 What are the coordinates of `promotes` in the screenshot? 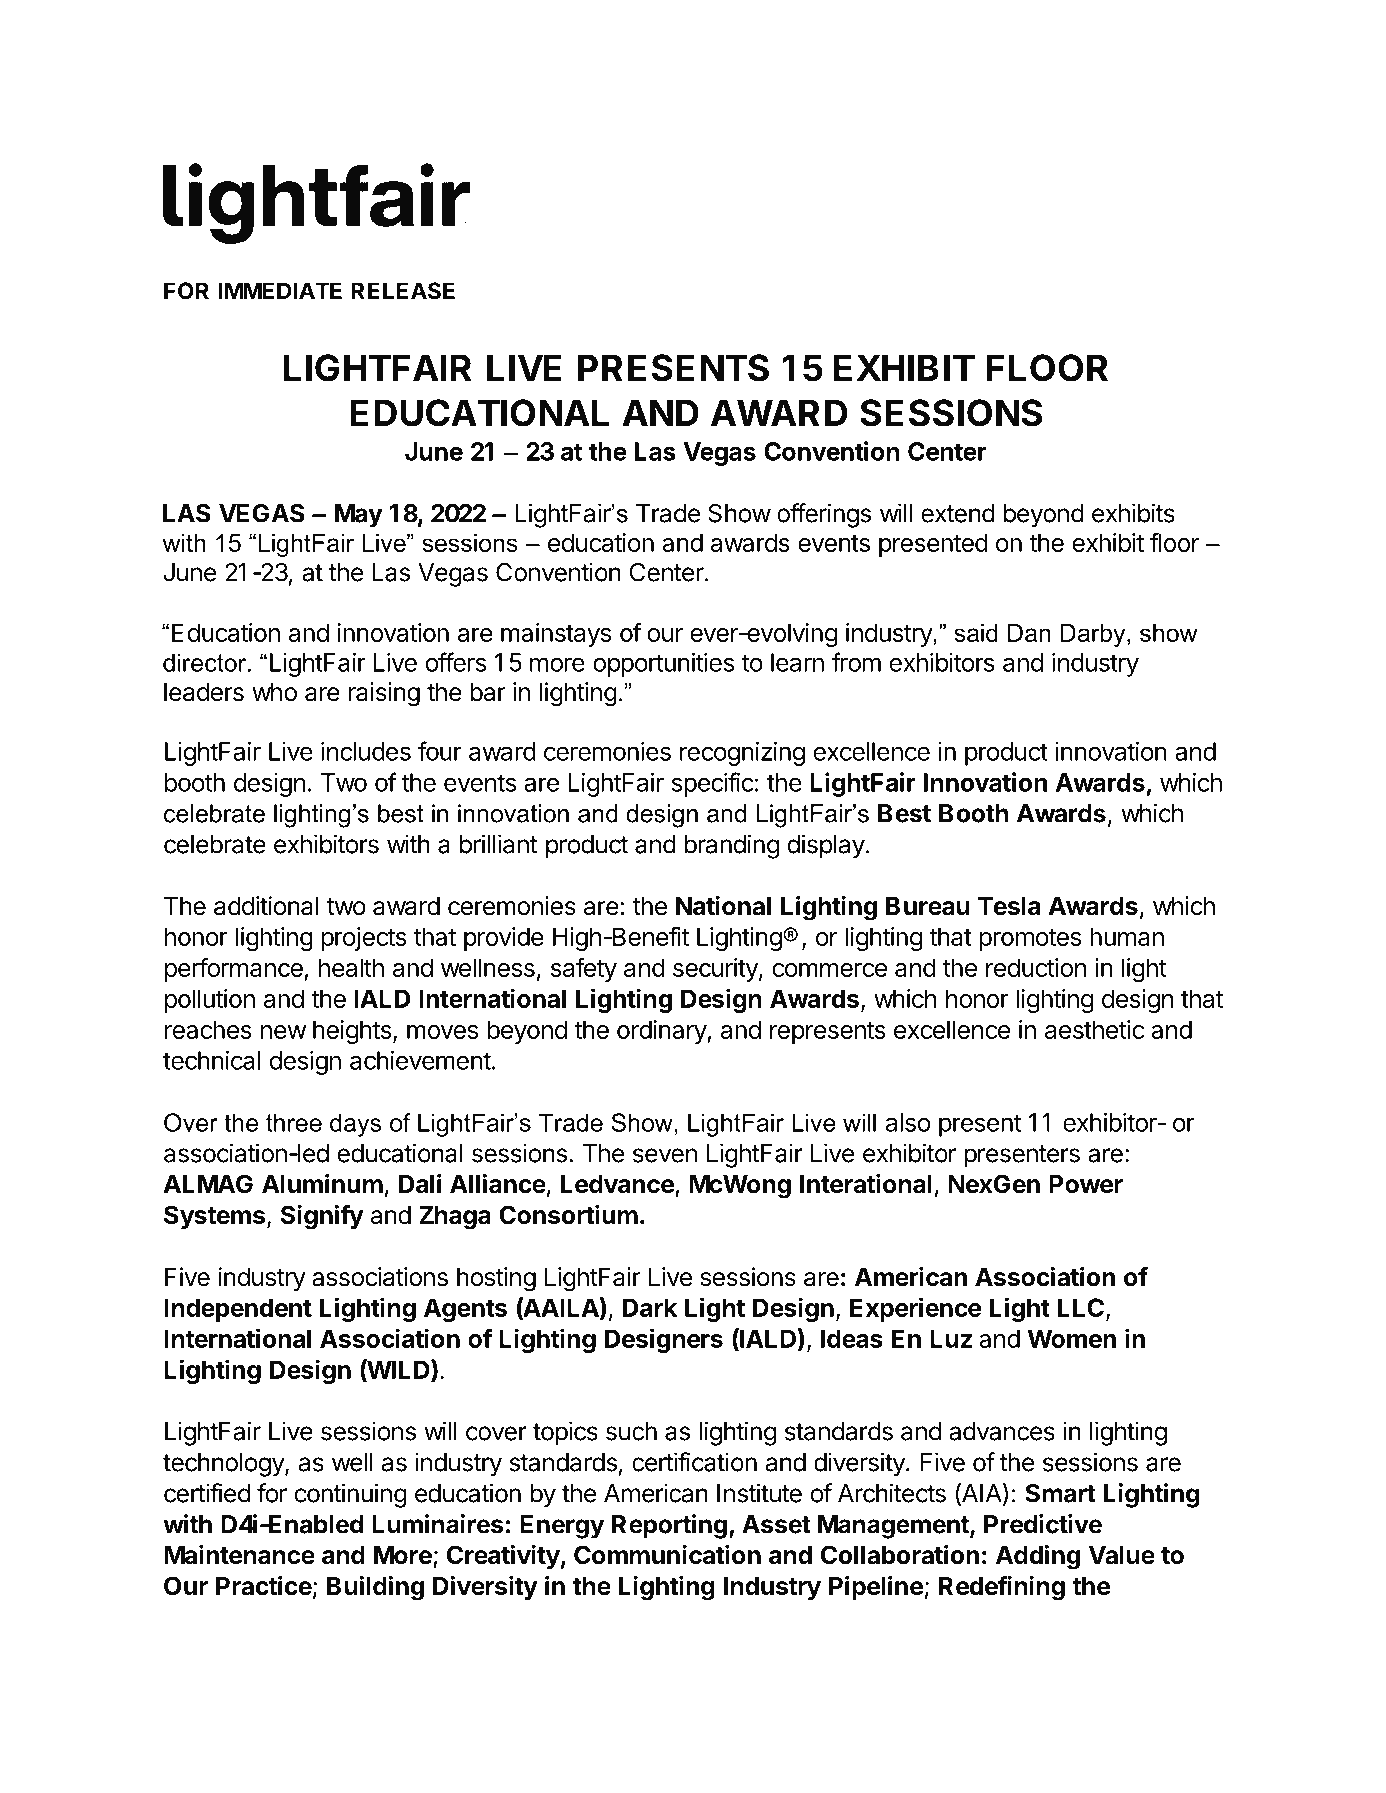 It's located at (1030, 940).
